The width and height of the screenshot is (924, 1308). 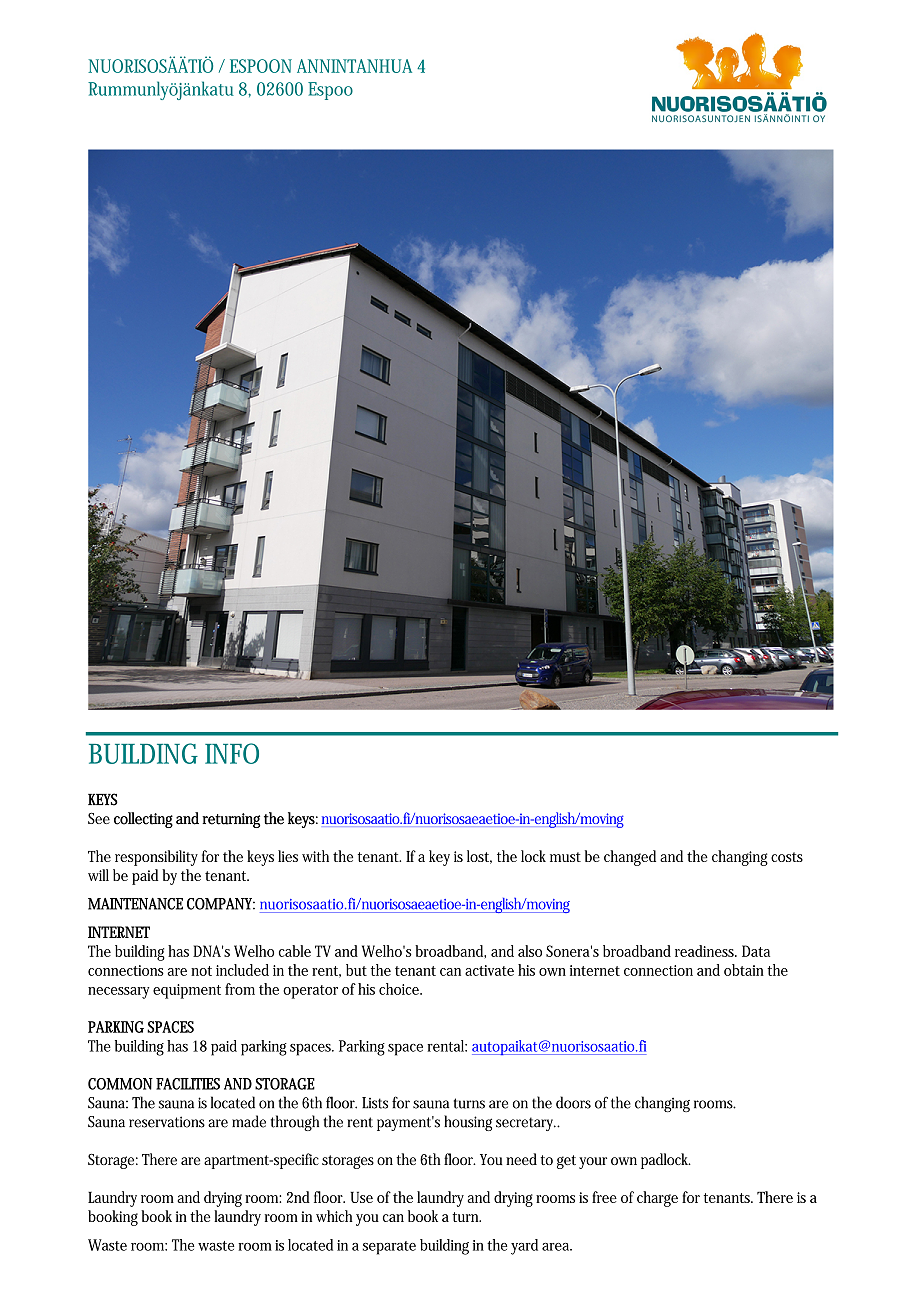 What do you see at coordinates (657, 1199) in the screenshot?
I see `charge` at bounding box center [657, 1199].
